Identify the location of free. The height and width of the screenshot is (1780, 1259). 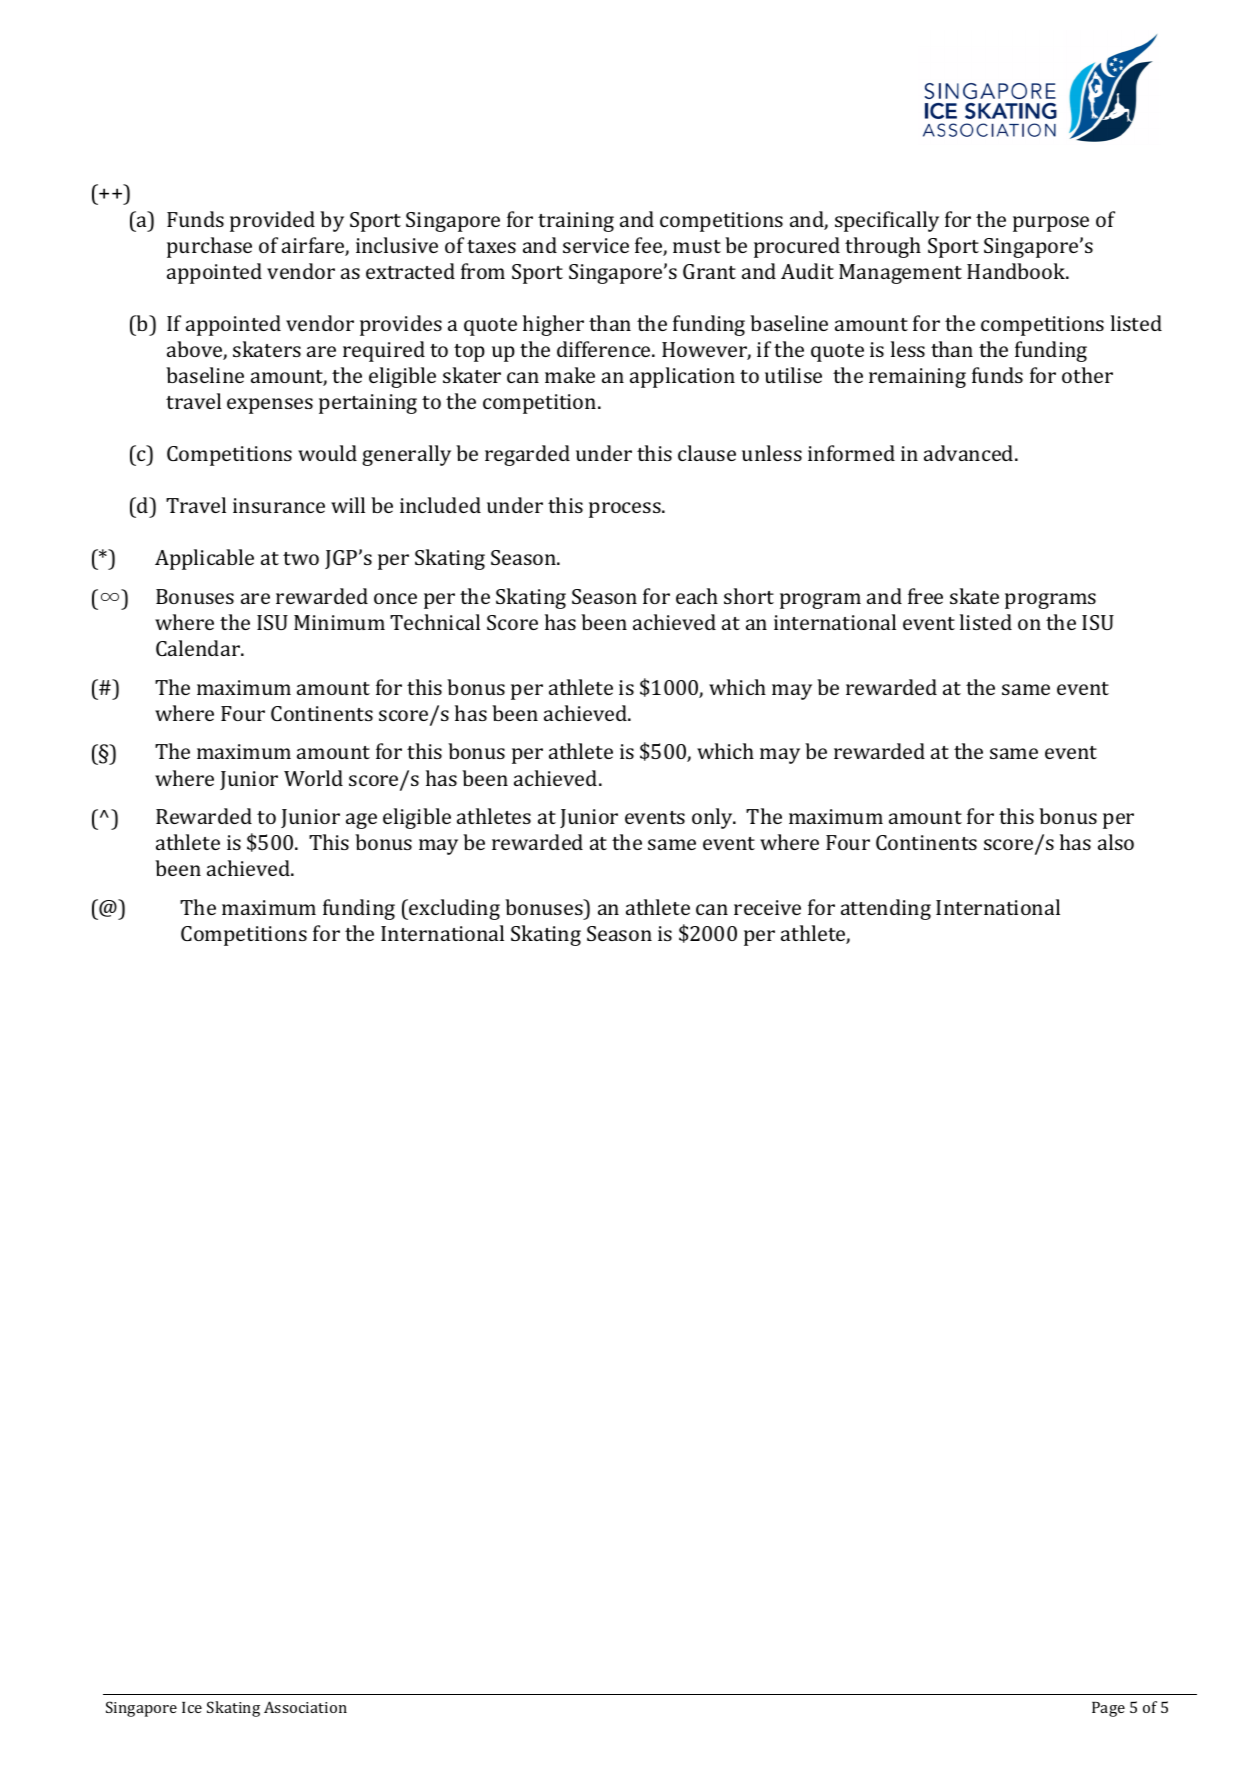
(925, 596).
